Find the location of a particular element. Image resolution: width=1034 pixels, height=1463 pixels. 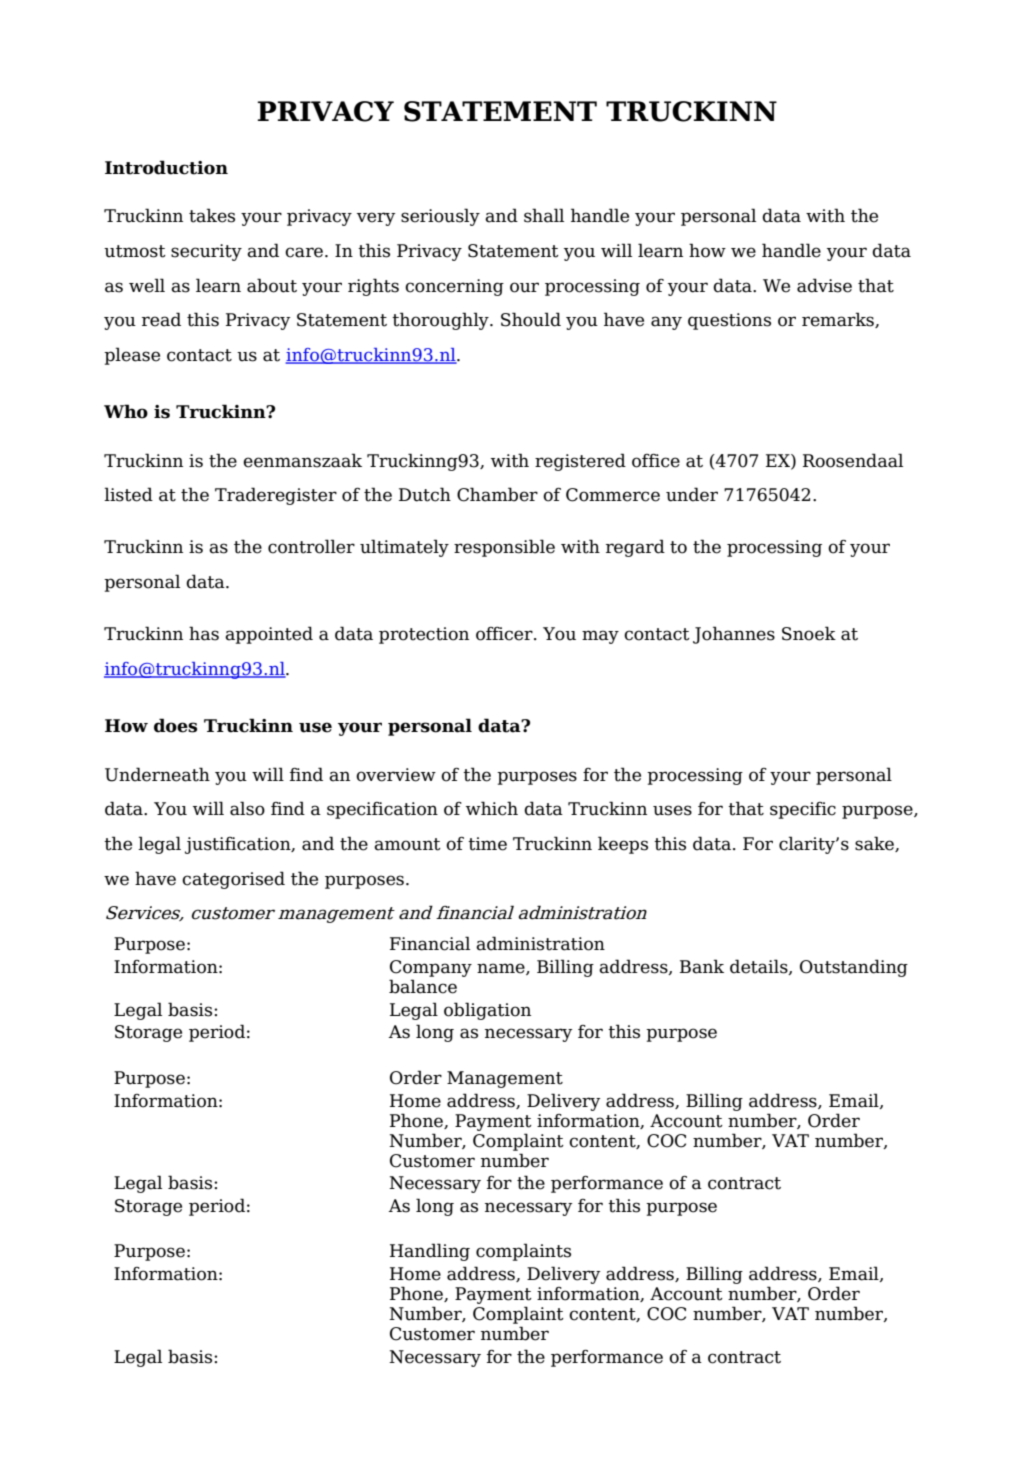

advise is located at coordinates (824, 285).
